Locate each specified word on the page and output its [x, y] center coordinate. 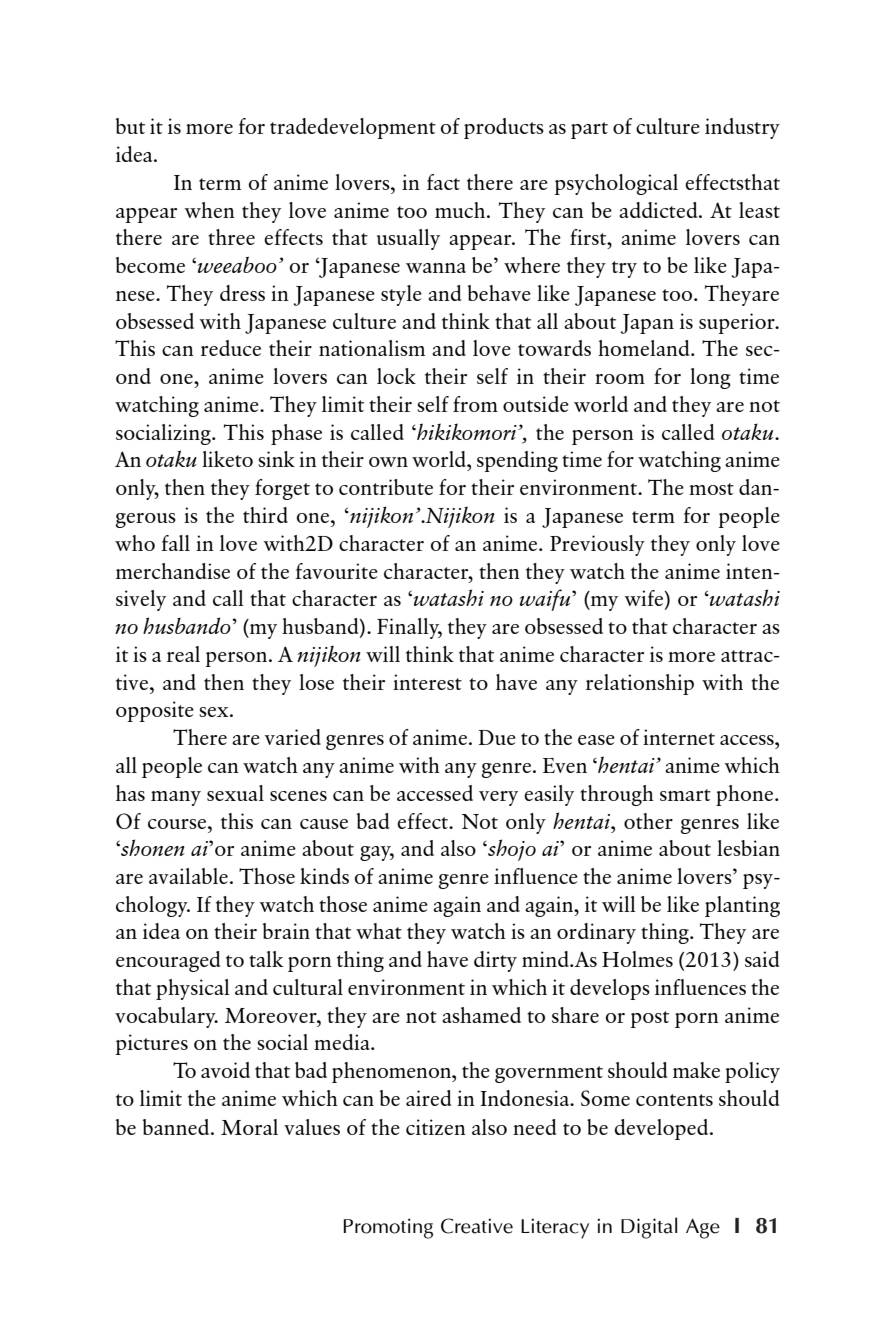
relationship [640, 684]
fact [443, 182]
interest [427, 682]
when [209, 210]
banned [177, 1127]
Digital [649, 1228]
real [183, 654]
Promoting [388, 1228]
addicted [659, 210]
